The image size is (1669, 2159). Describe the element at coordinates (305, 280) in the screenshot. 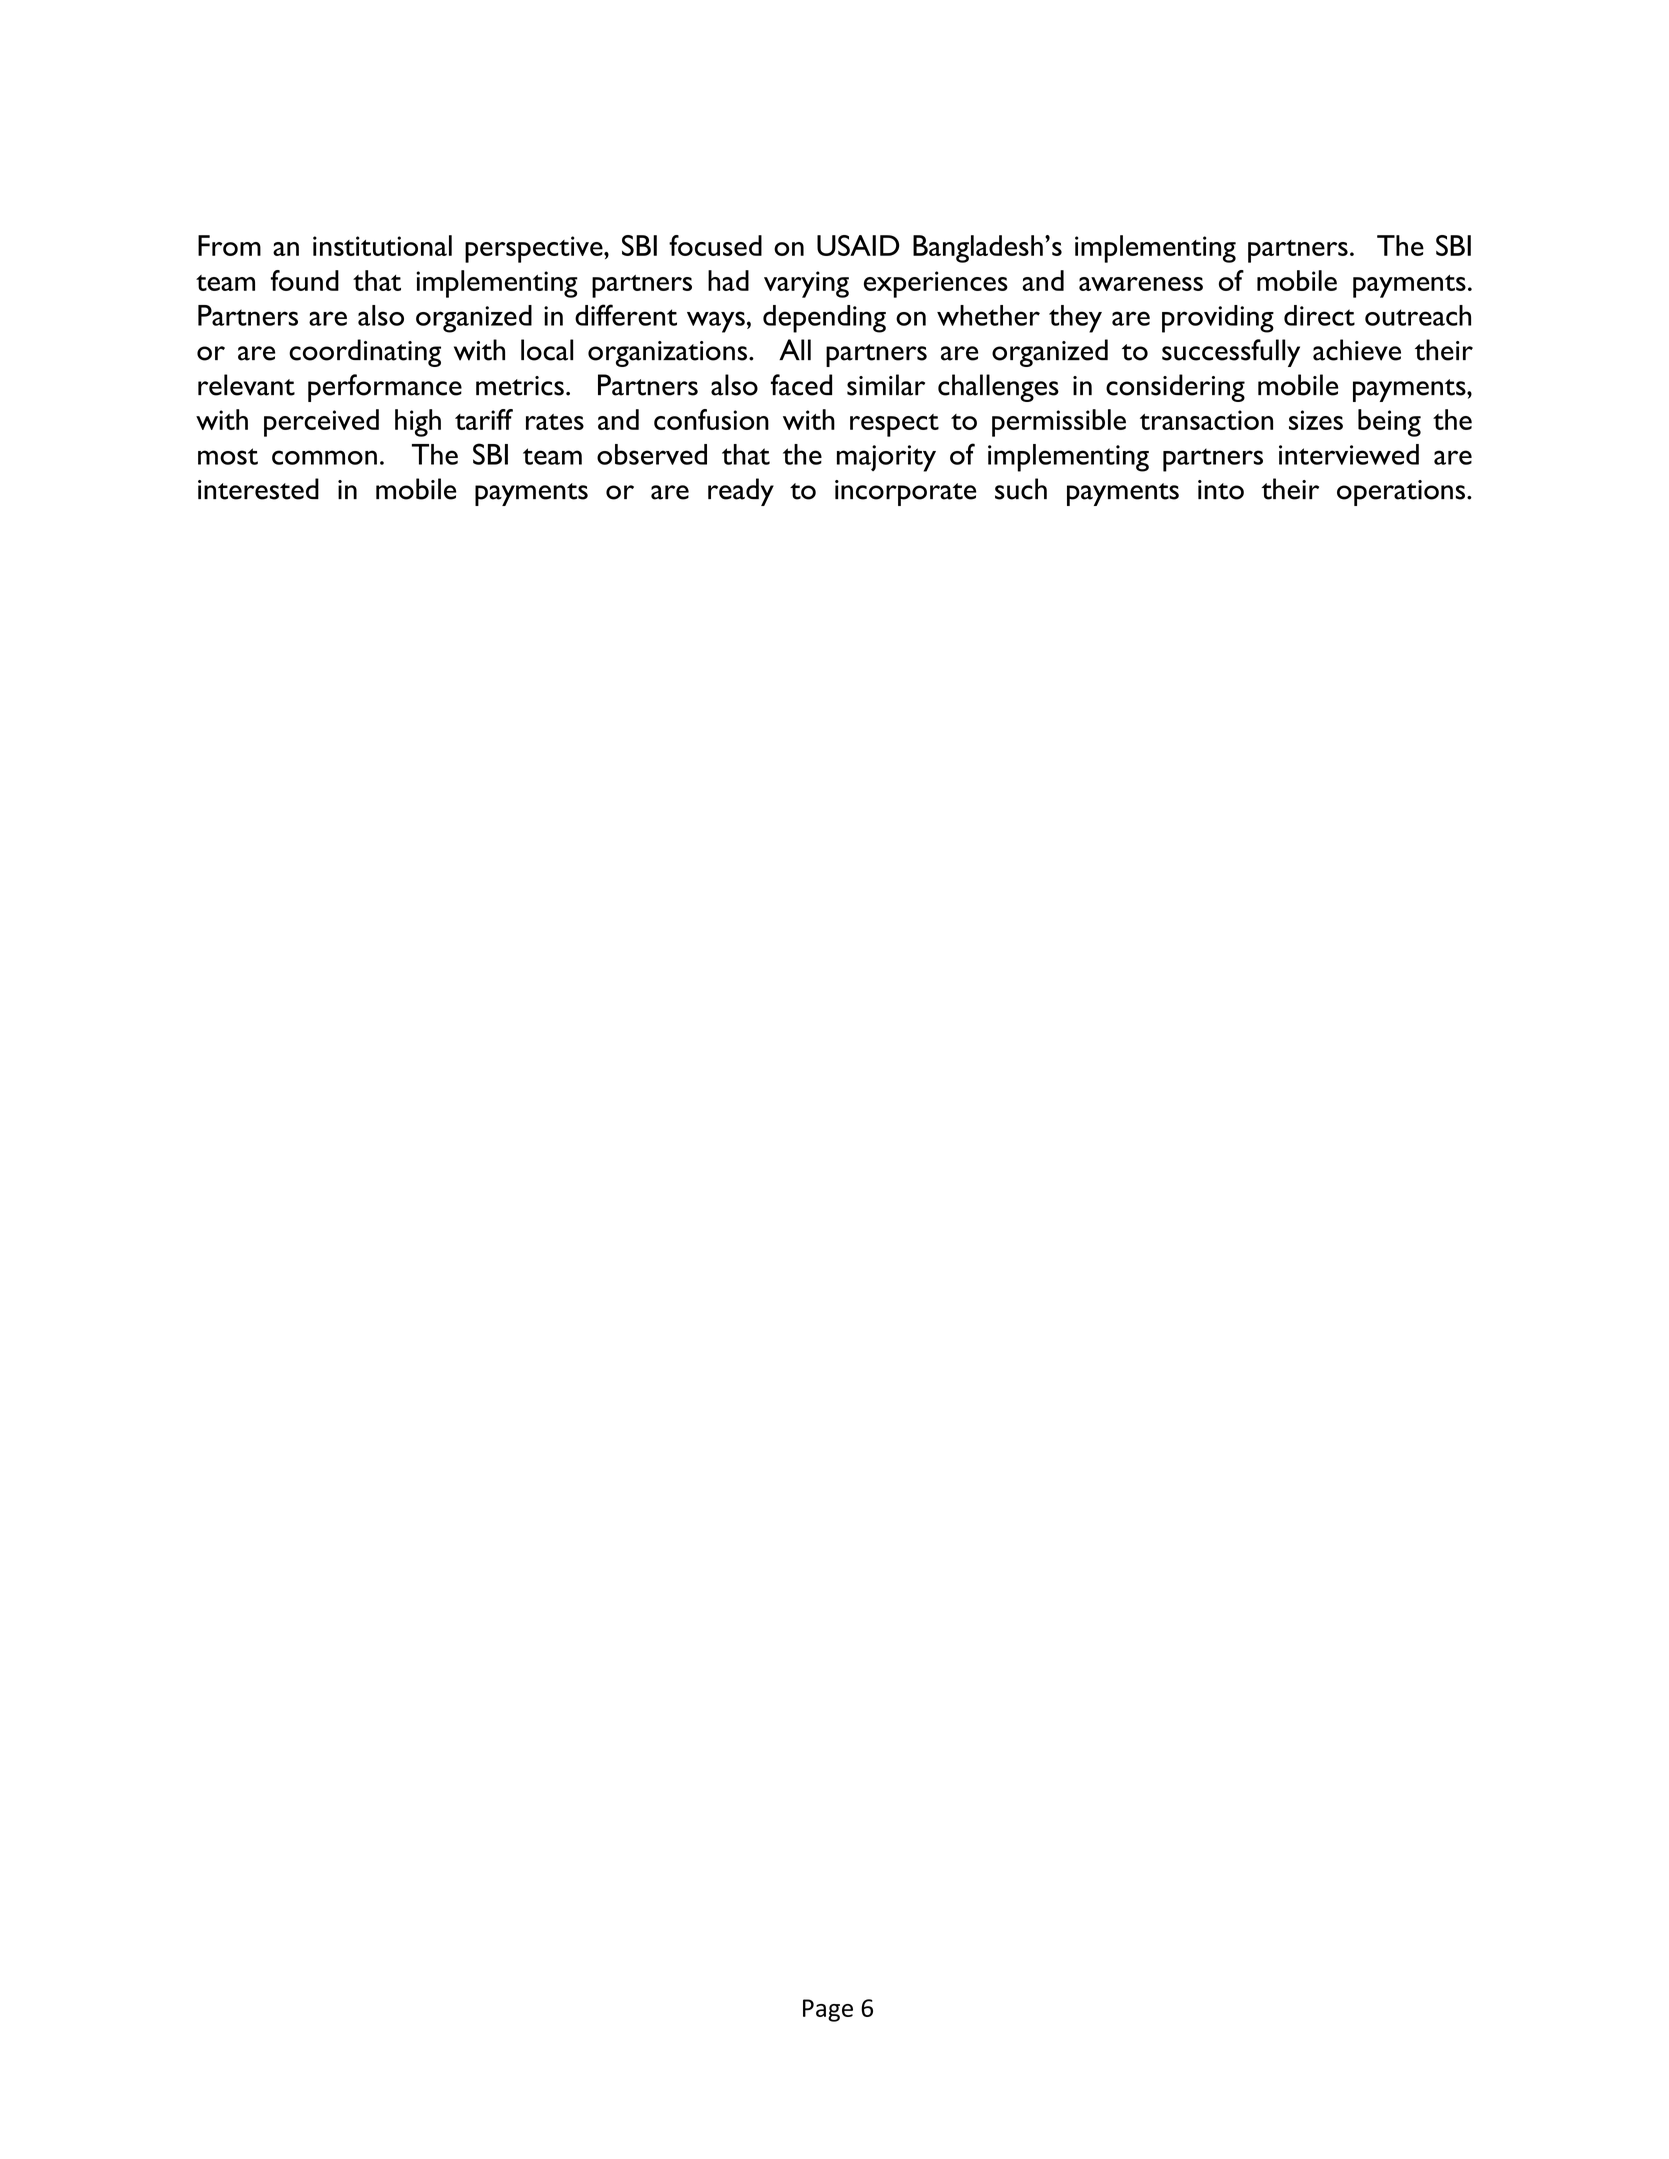

I see `found` at that location.
